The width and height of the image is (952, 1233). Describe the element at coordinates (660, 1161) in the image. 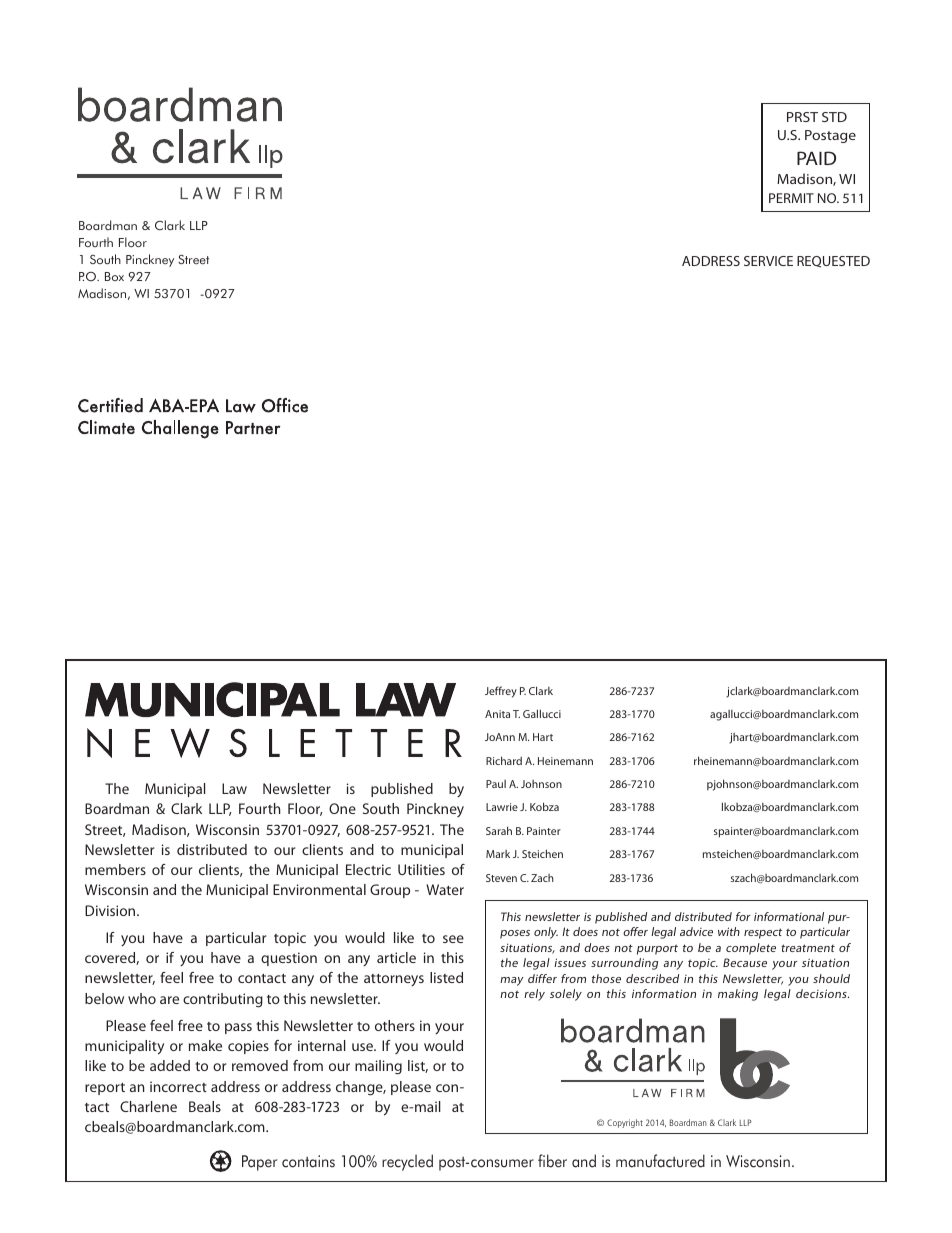

I see `manufactured` at that location.
